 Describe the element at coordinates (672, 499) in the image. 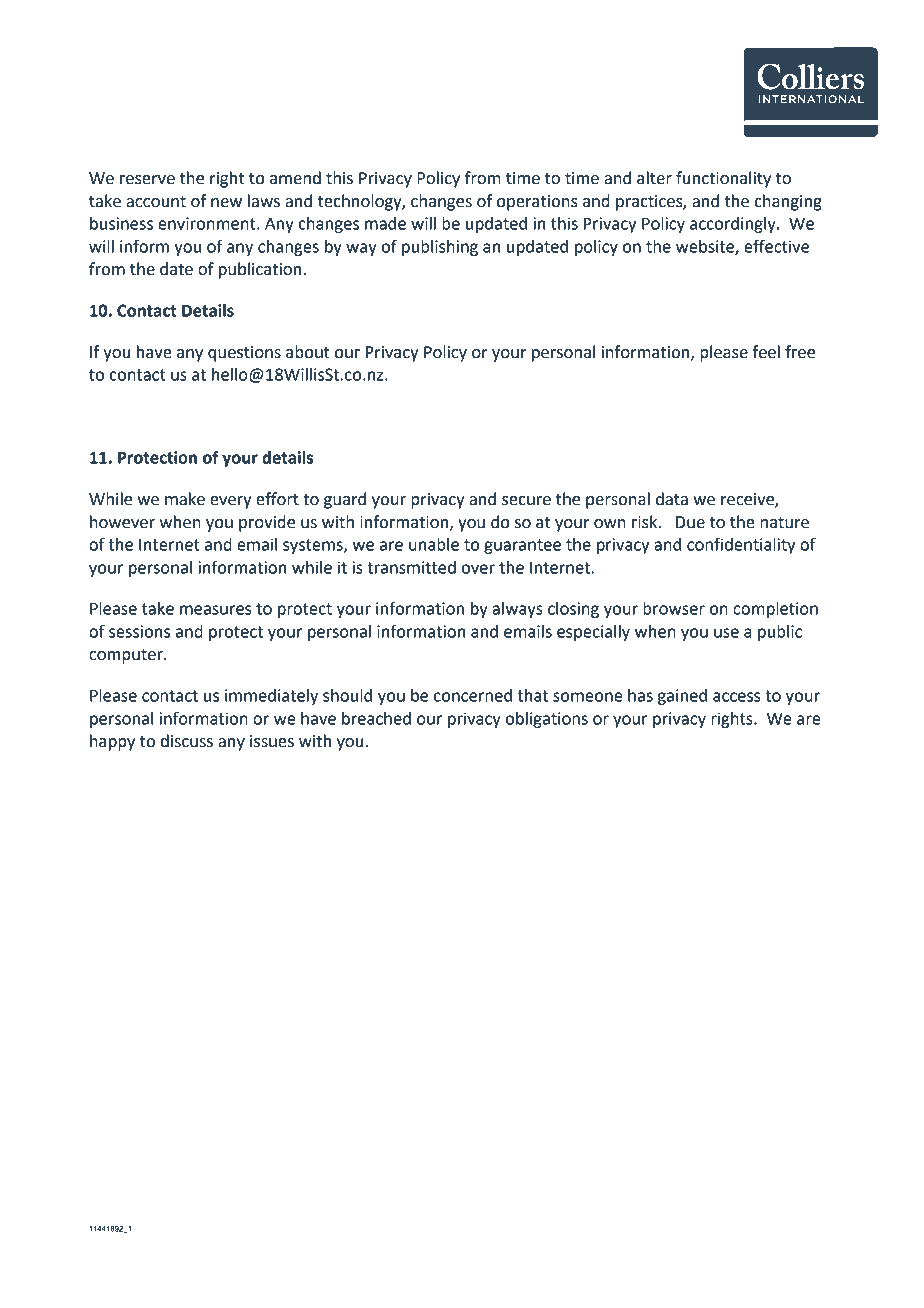

I see `data` at that location.
